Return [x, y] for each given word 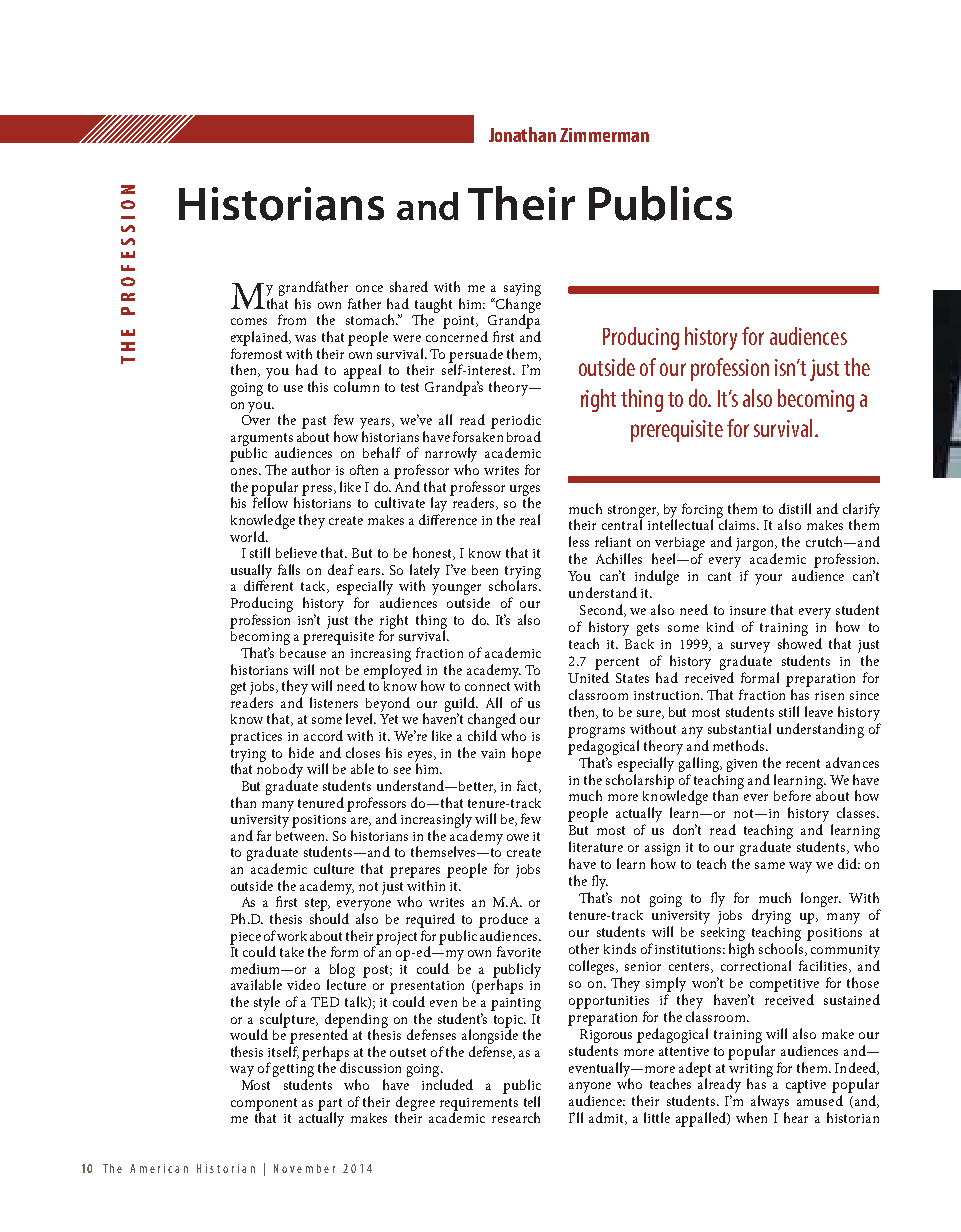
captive [806, 1086]
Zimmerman [604, 135]
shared [409, 286]
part [330, 1105]
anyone [590, 1089]
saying [522, 291]
